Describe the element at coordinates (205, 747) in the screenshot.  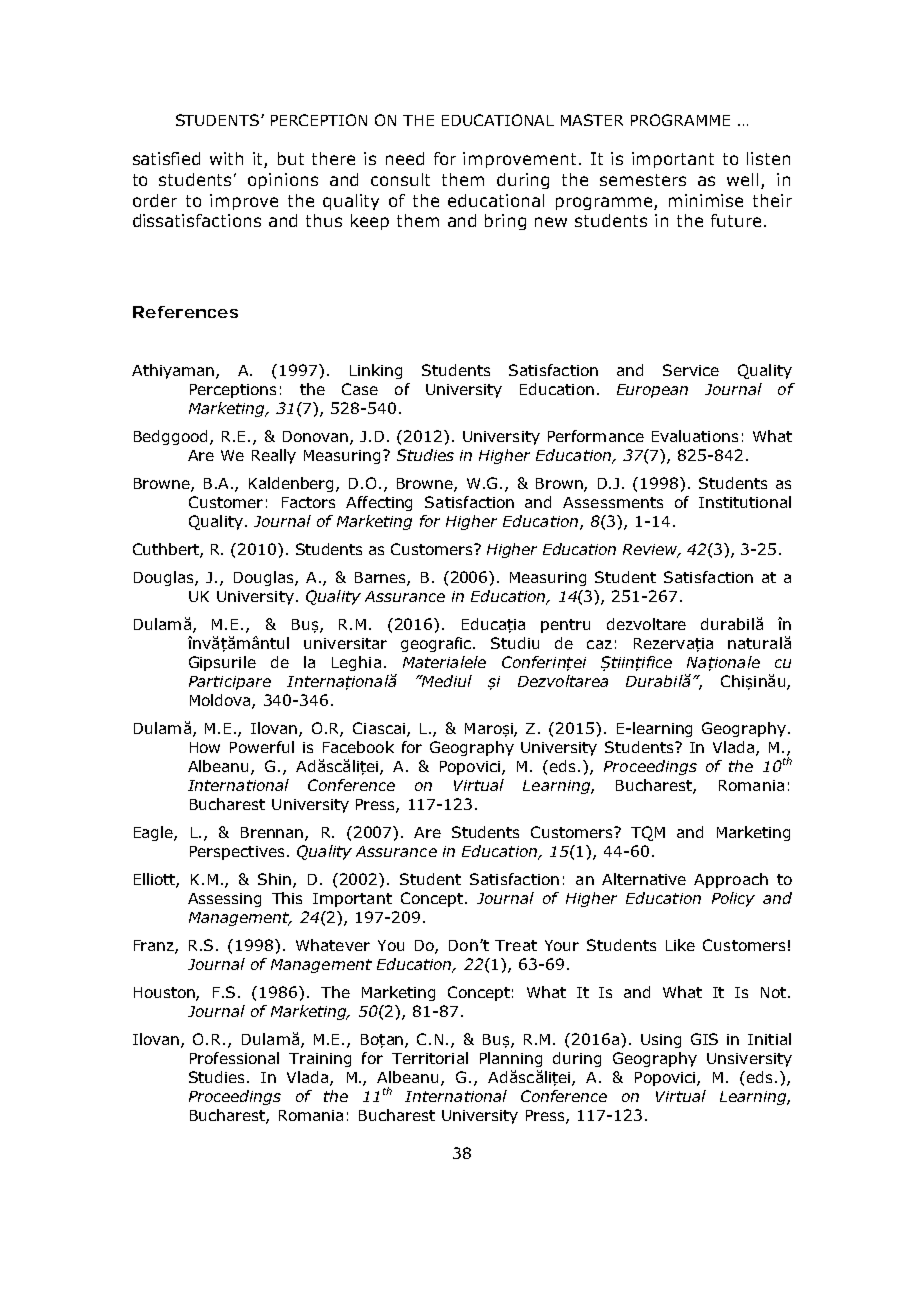
I see `How` at that location.
